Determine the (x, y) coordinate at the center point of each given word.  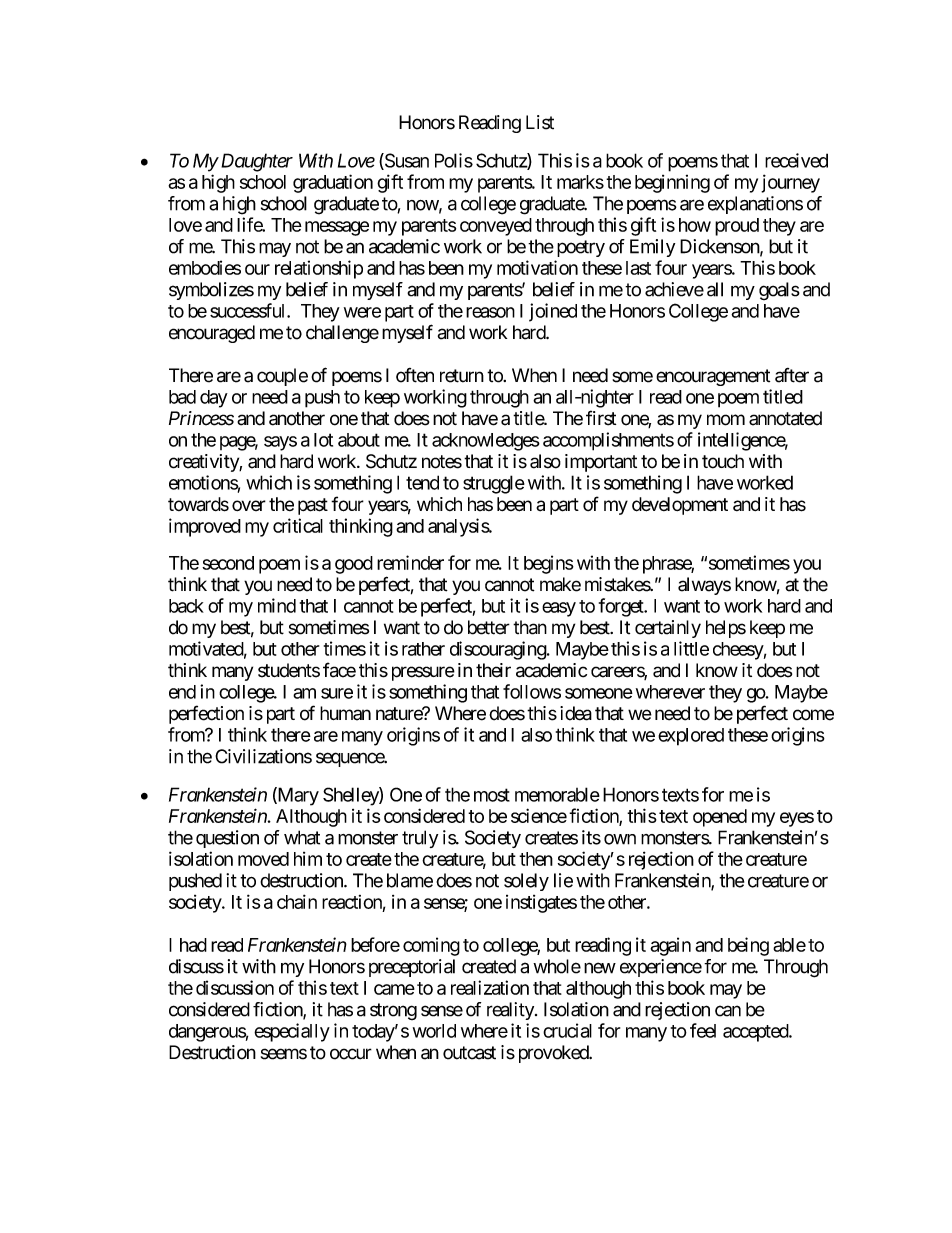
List (540, 122)
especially (292, 1032)
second (228, 563)
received (796, 160)
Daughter (255, 162)
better (489, 627)
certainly (668, 629)
